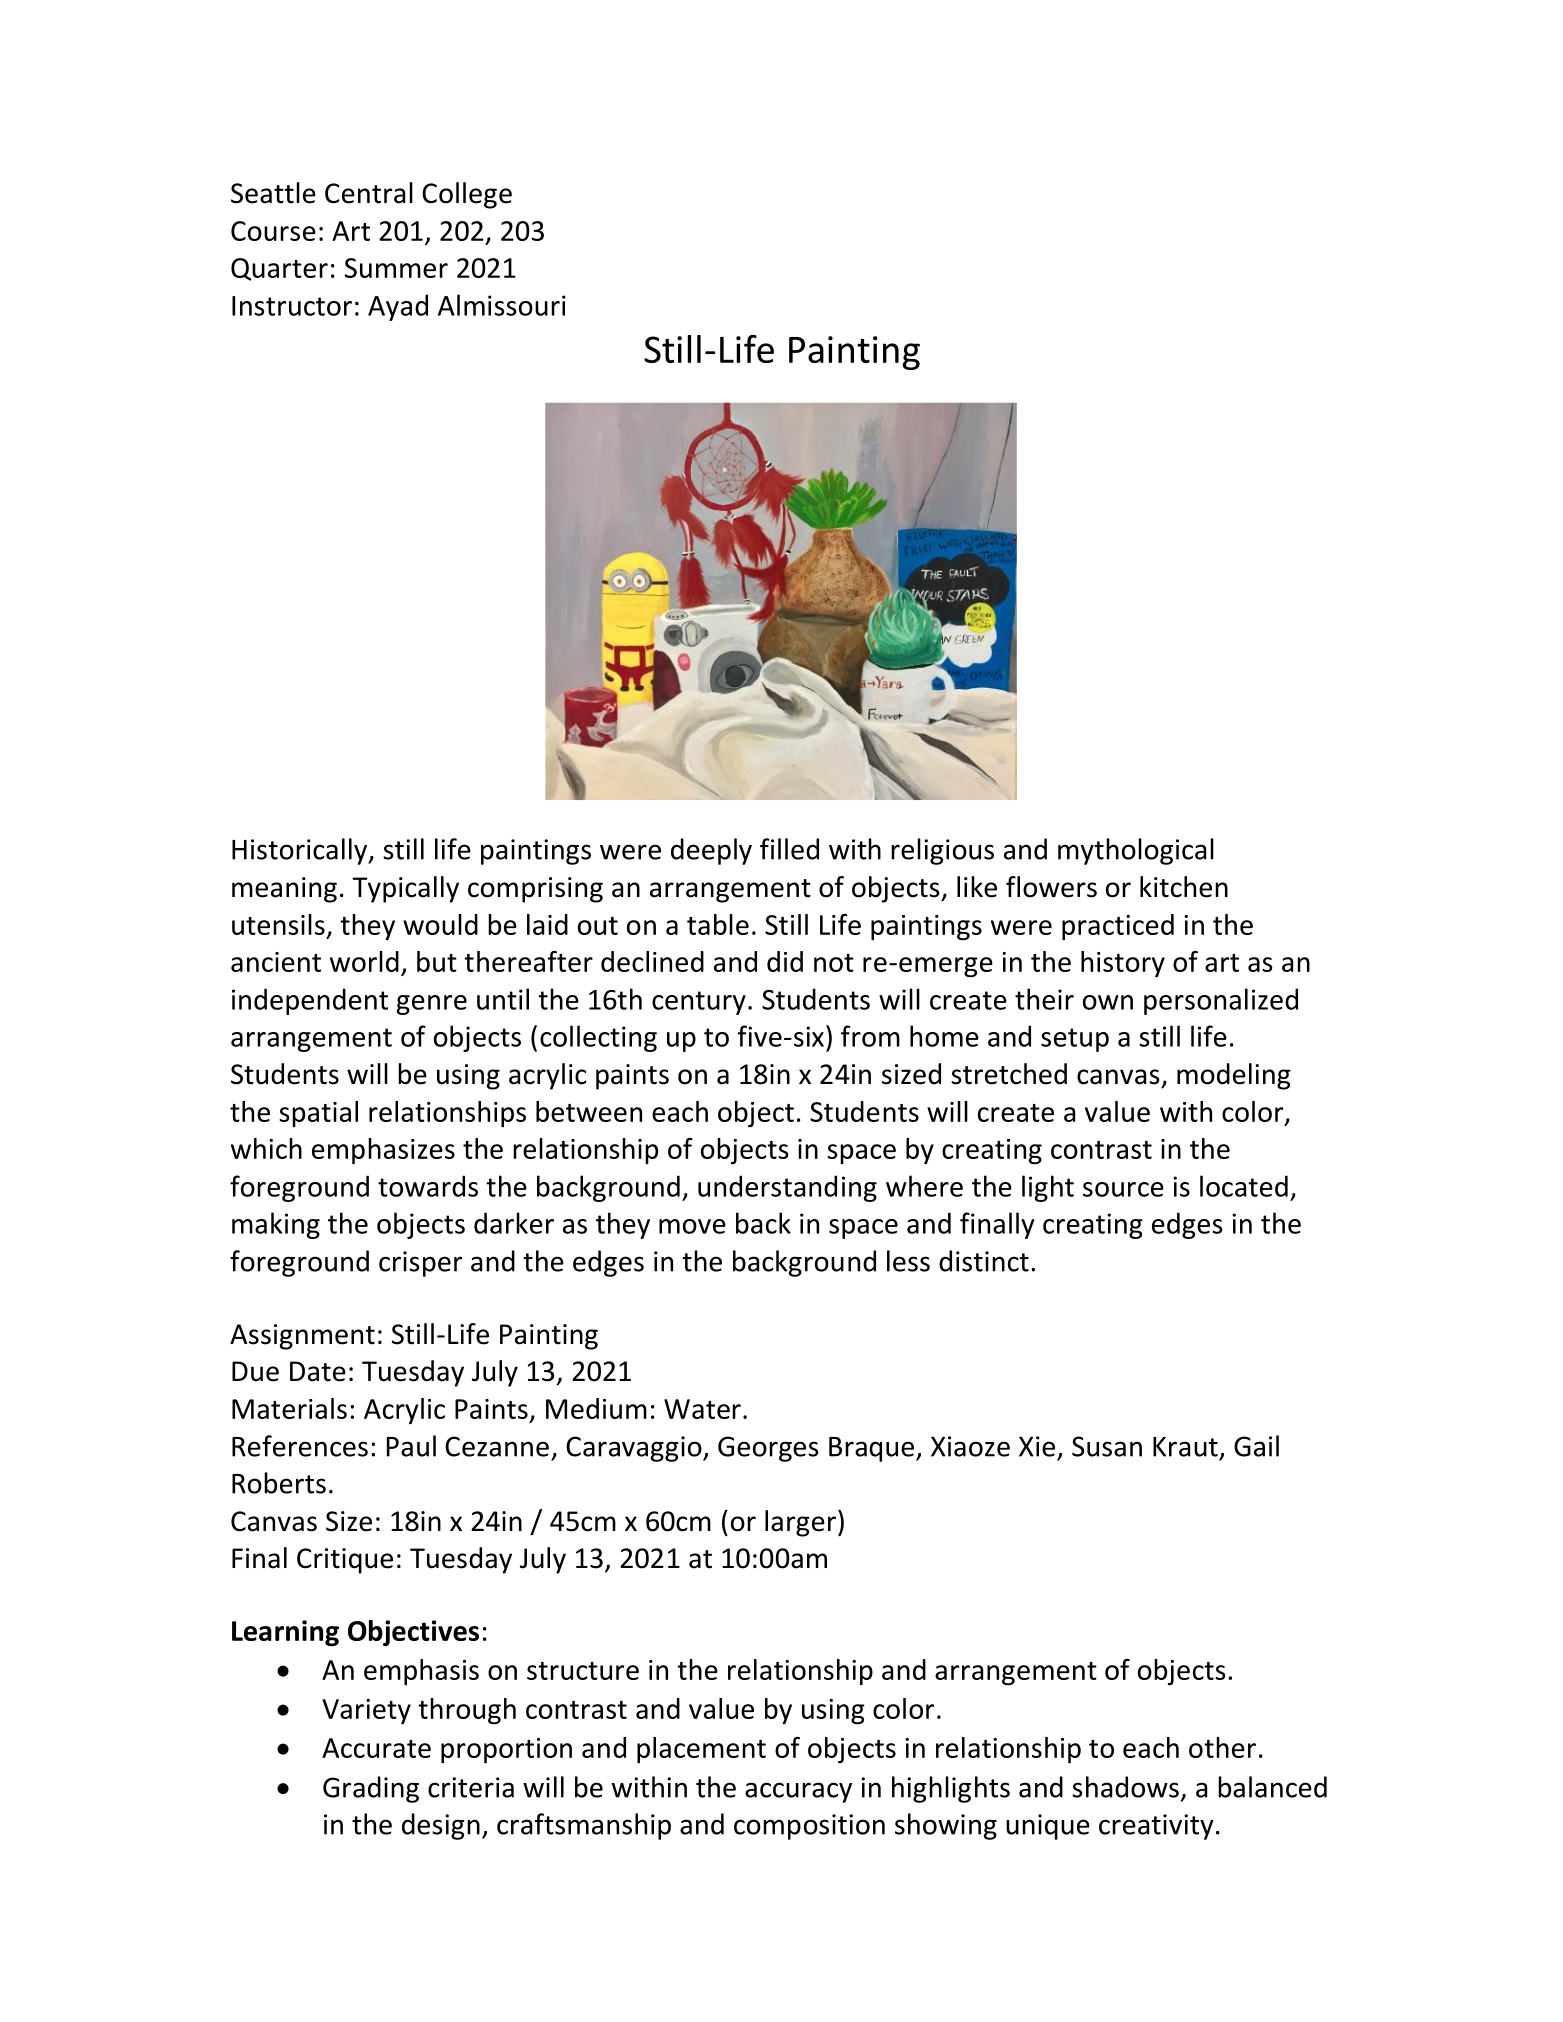 The image size is (1563, 2022). I want to click on own, so click(1108, 1002).
